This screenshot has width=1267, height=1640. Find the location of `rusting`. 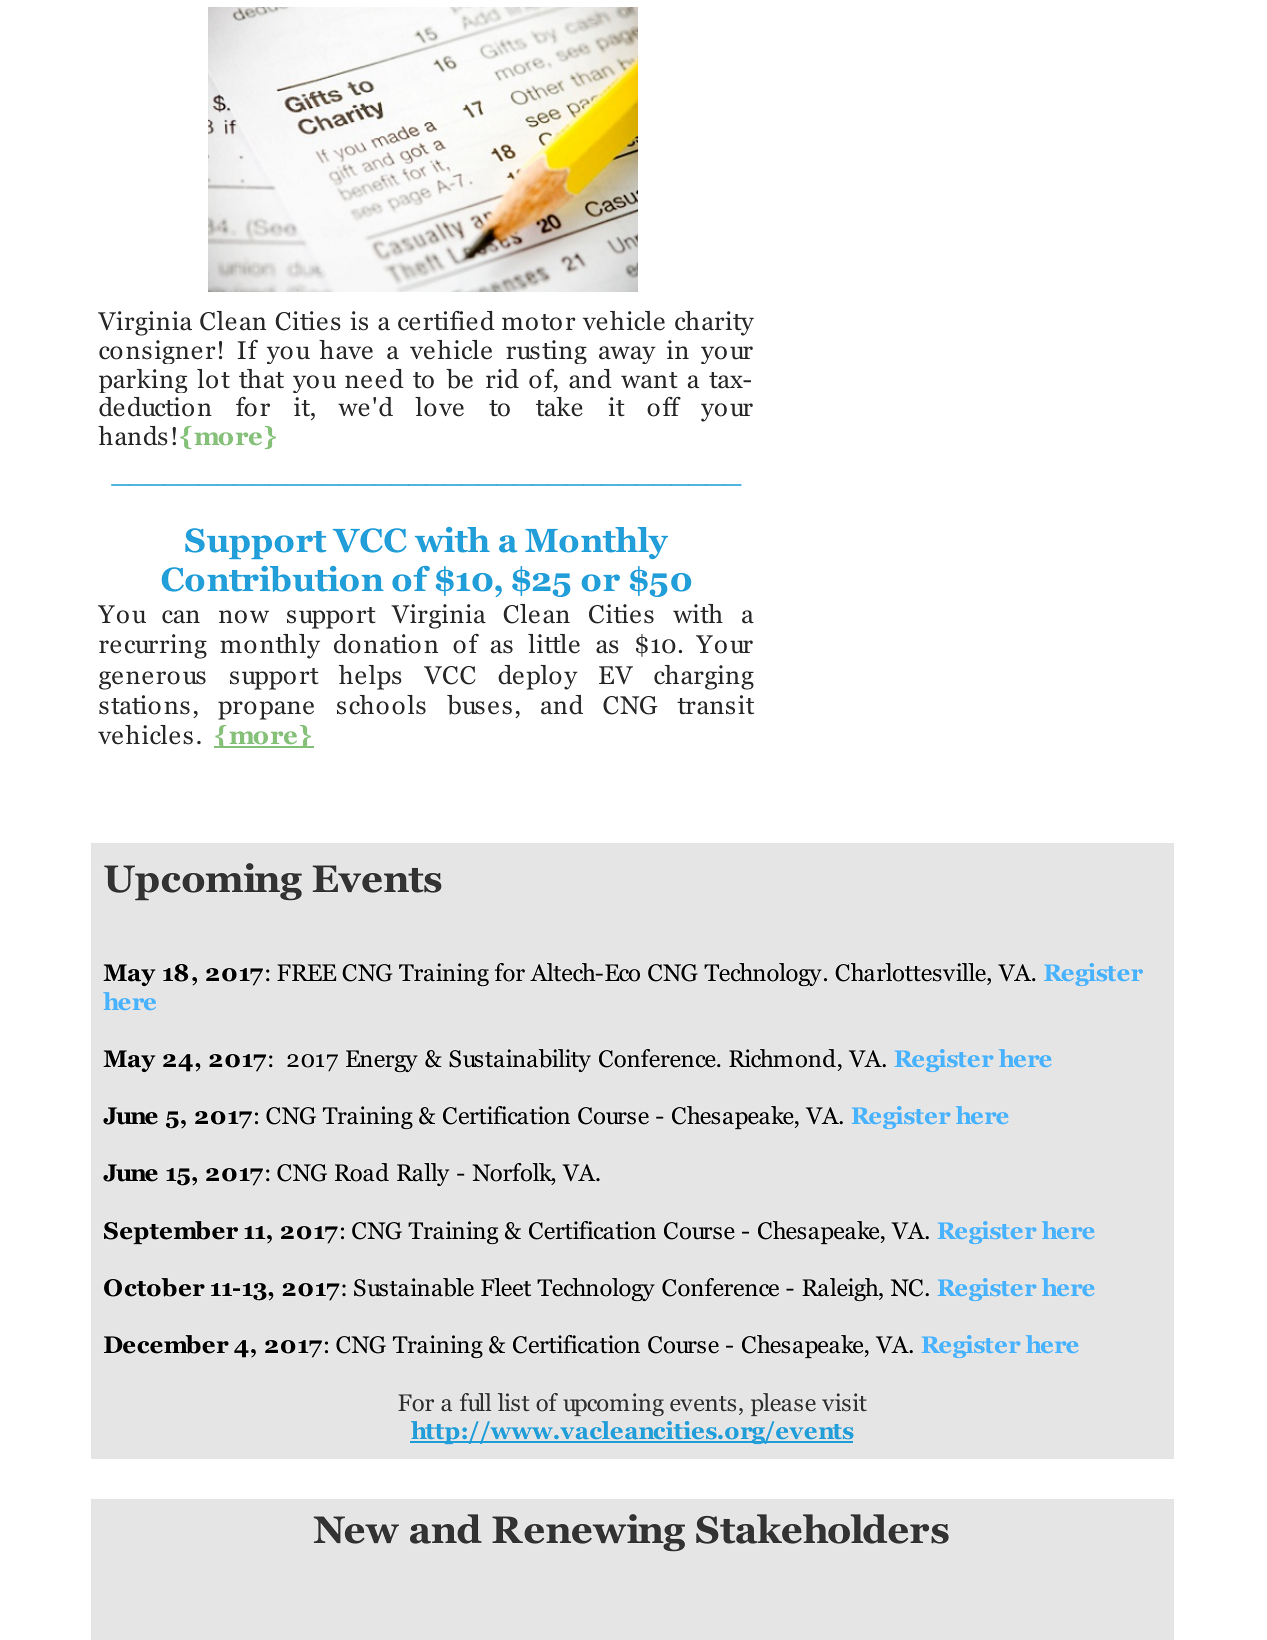

rusting is located at coordinates (546, 352).
